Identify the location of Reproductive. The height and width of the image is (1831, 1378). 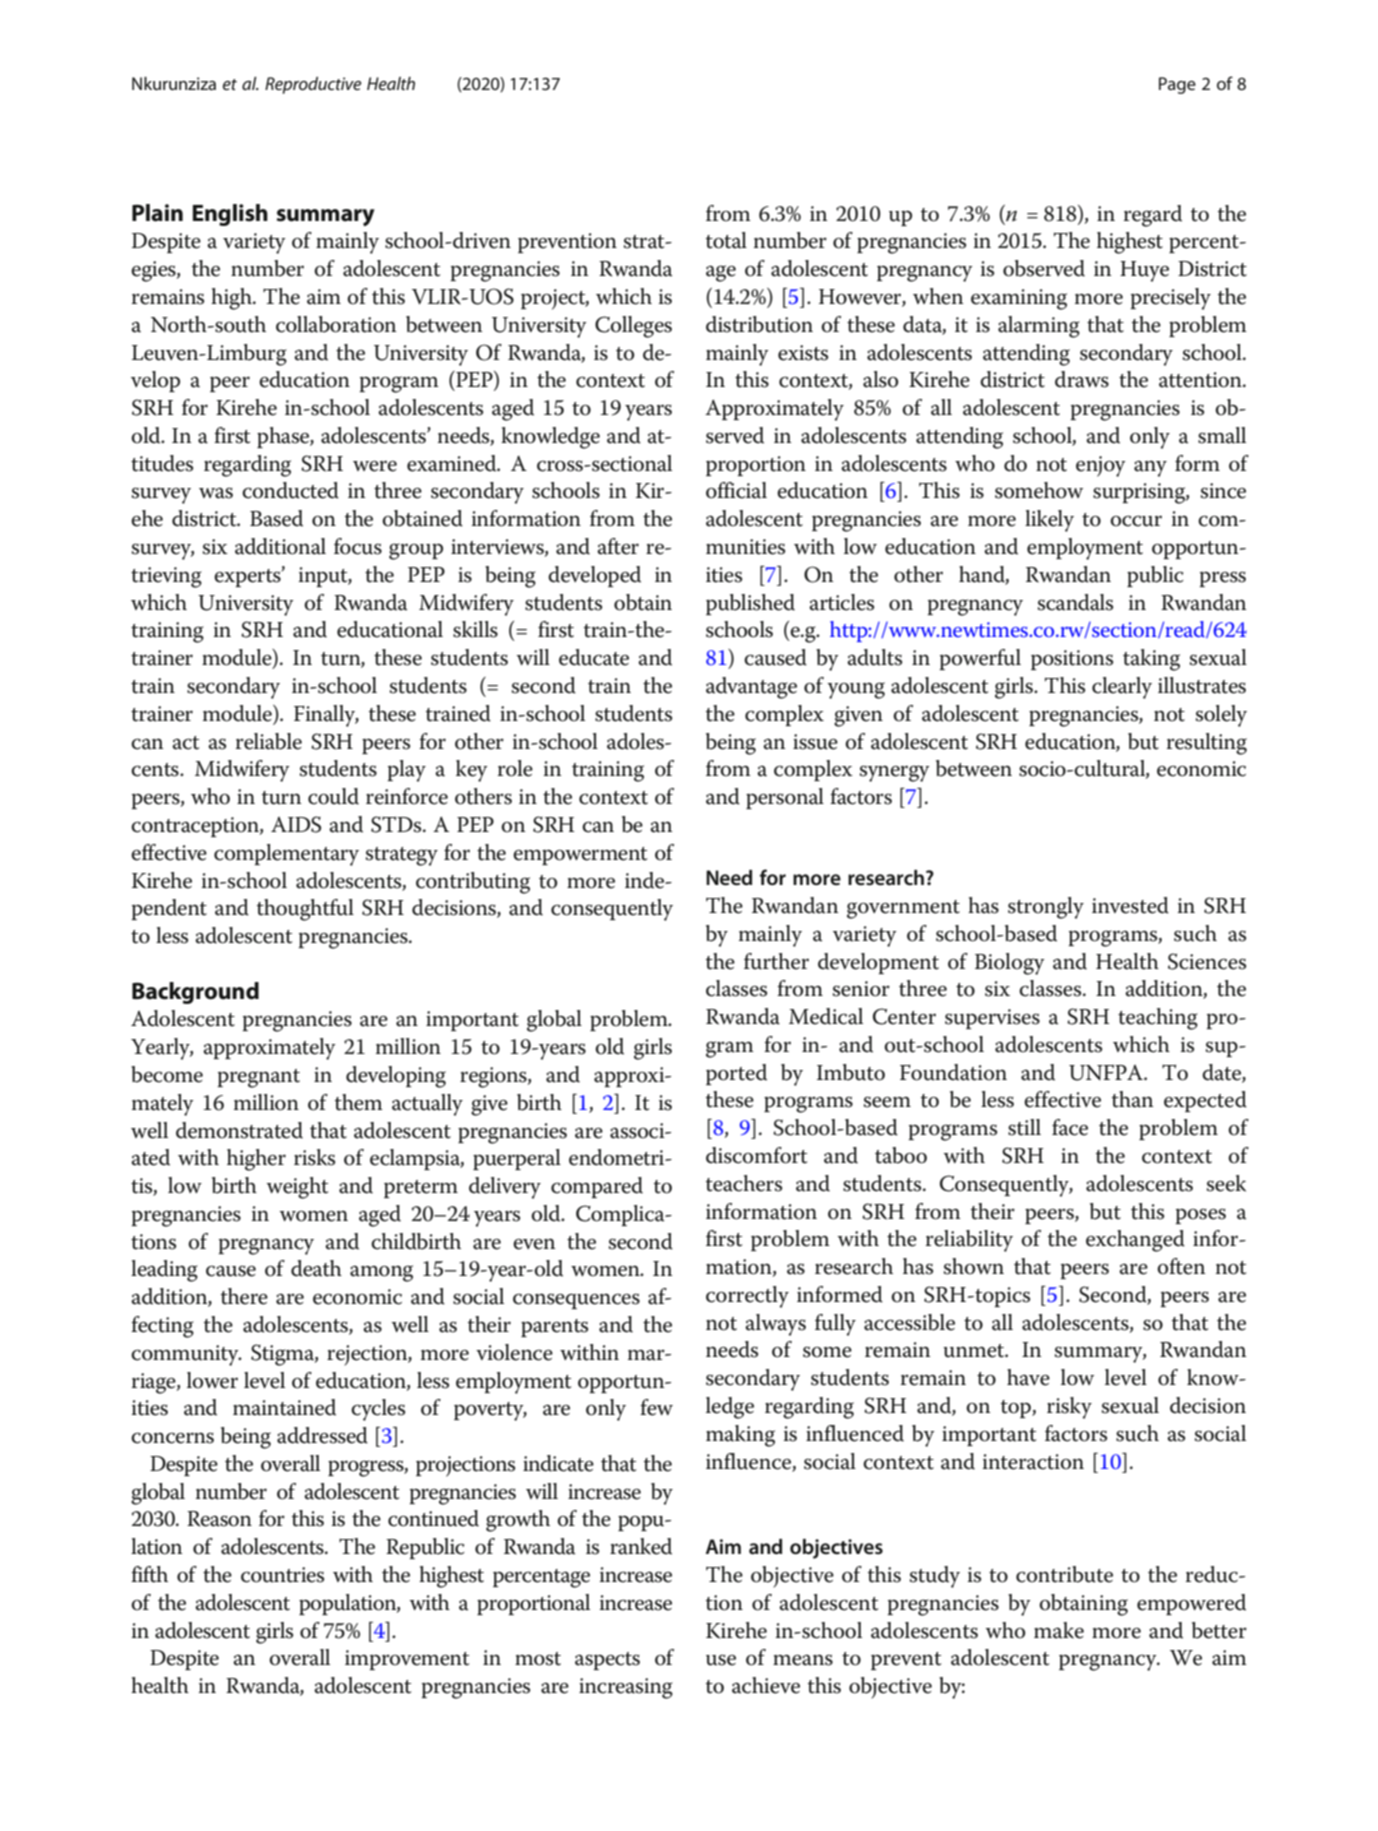
(313, 85).
